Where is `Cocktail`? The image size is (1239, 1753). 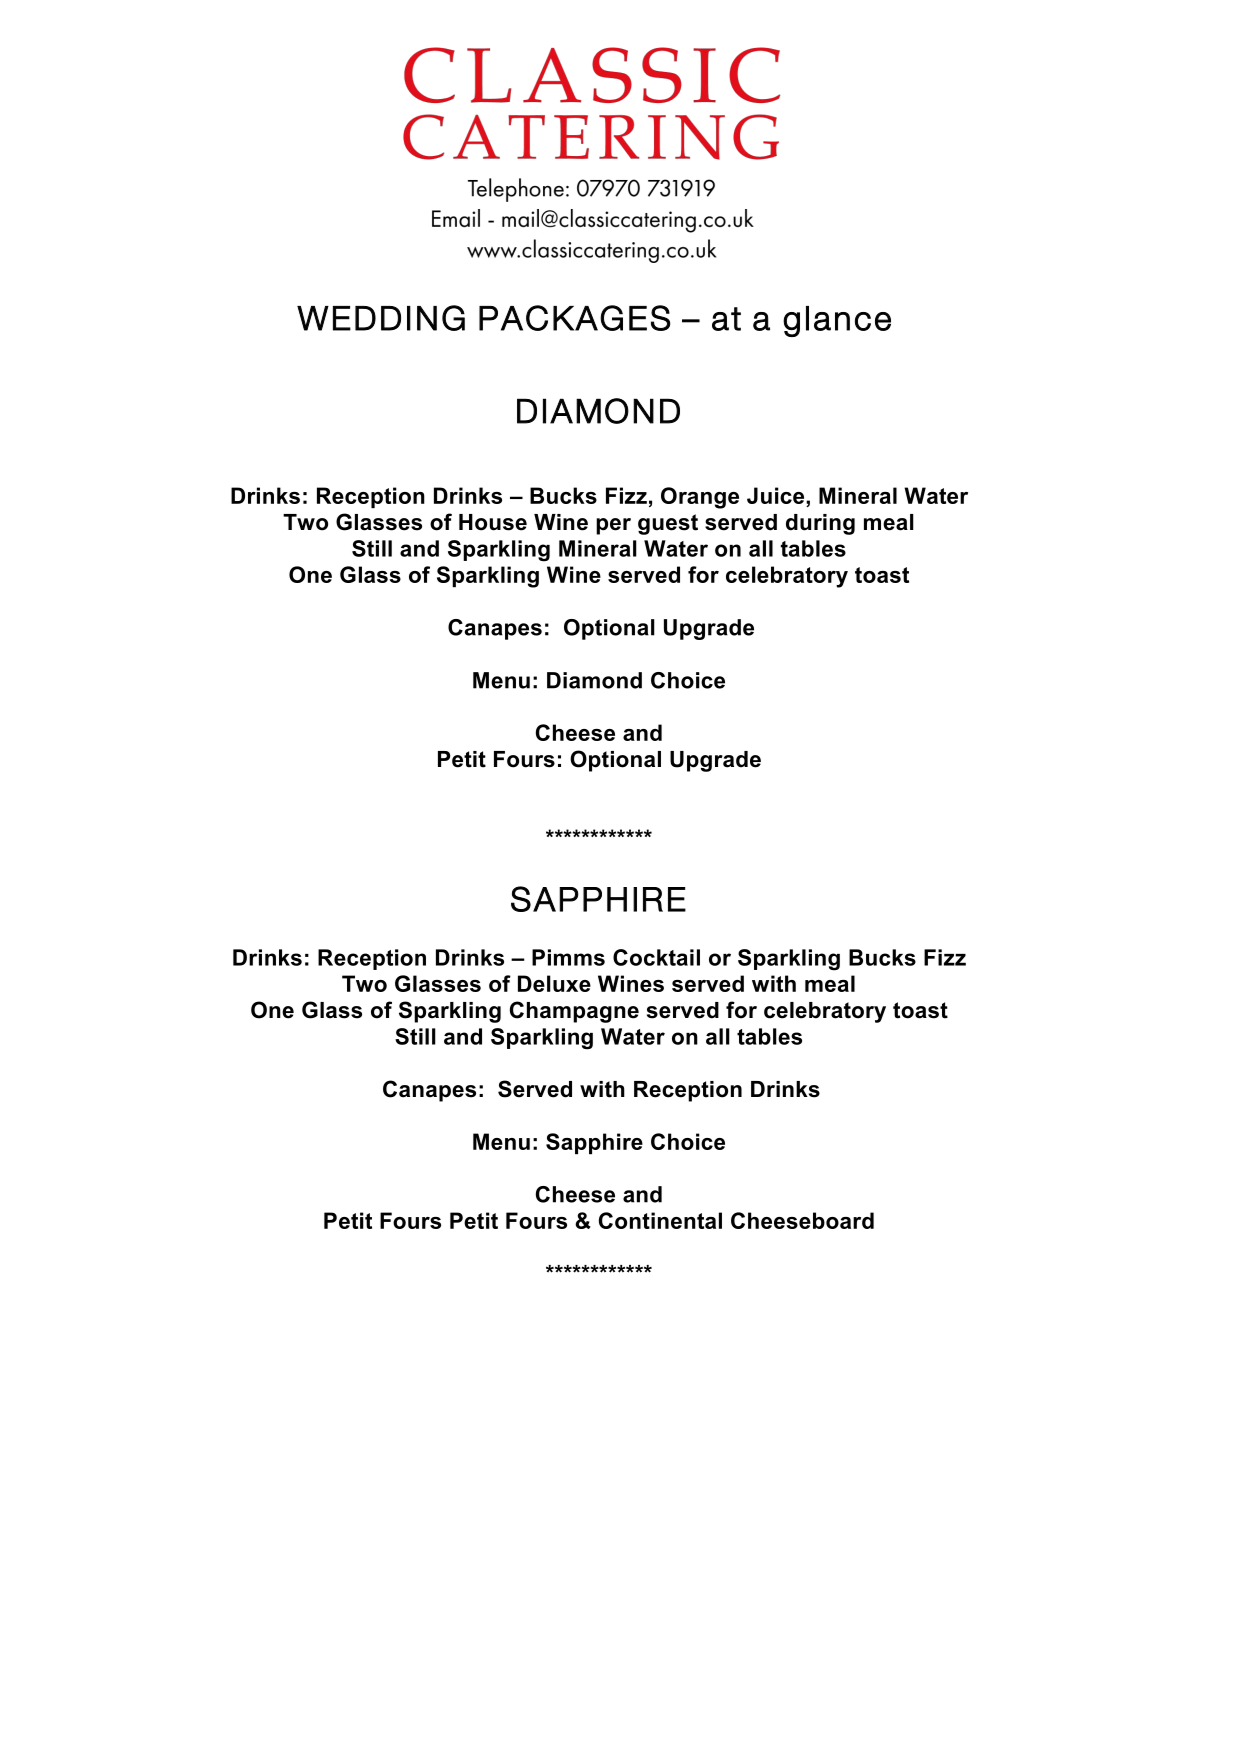
Cocktail is located at coordinates (656, 957).
